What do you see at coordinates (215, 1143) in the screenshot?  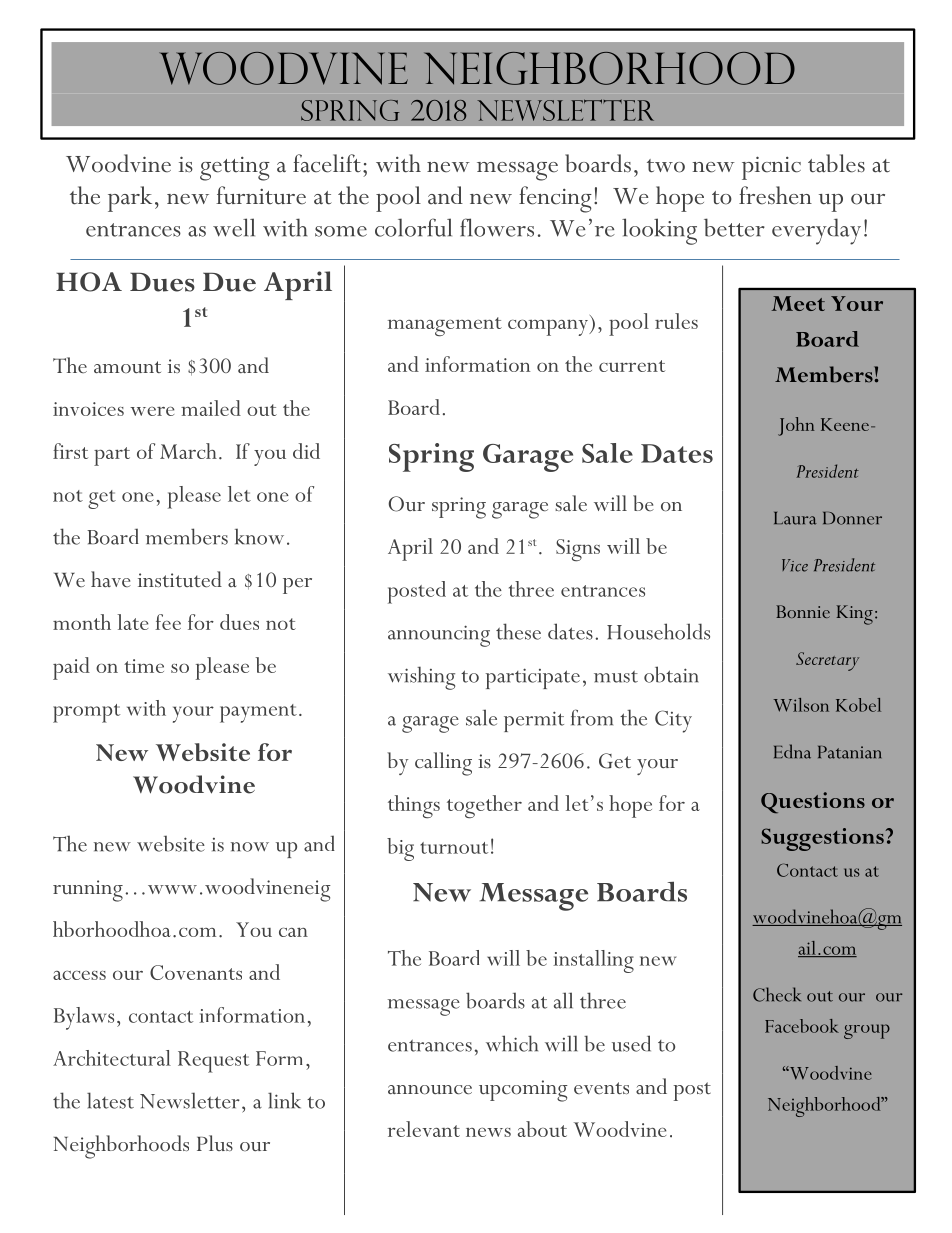 I see `Plus` at bounding box center [215, 1143].
